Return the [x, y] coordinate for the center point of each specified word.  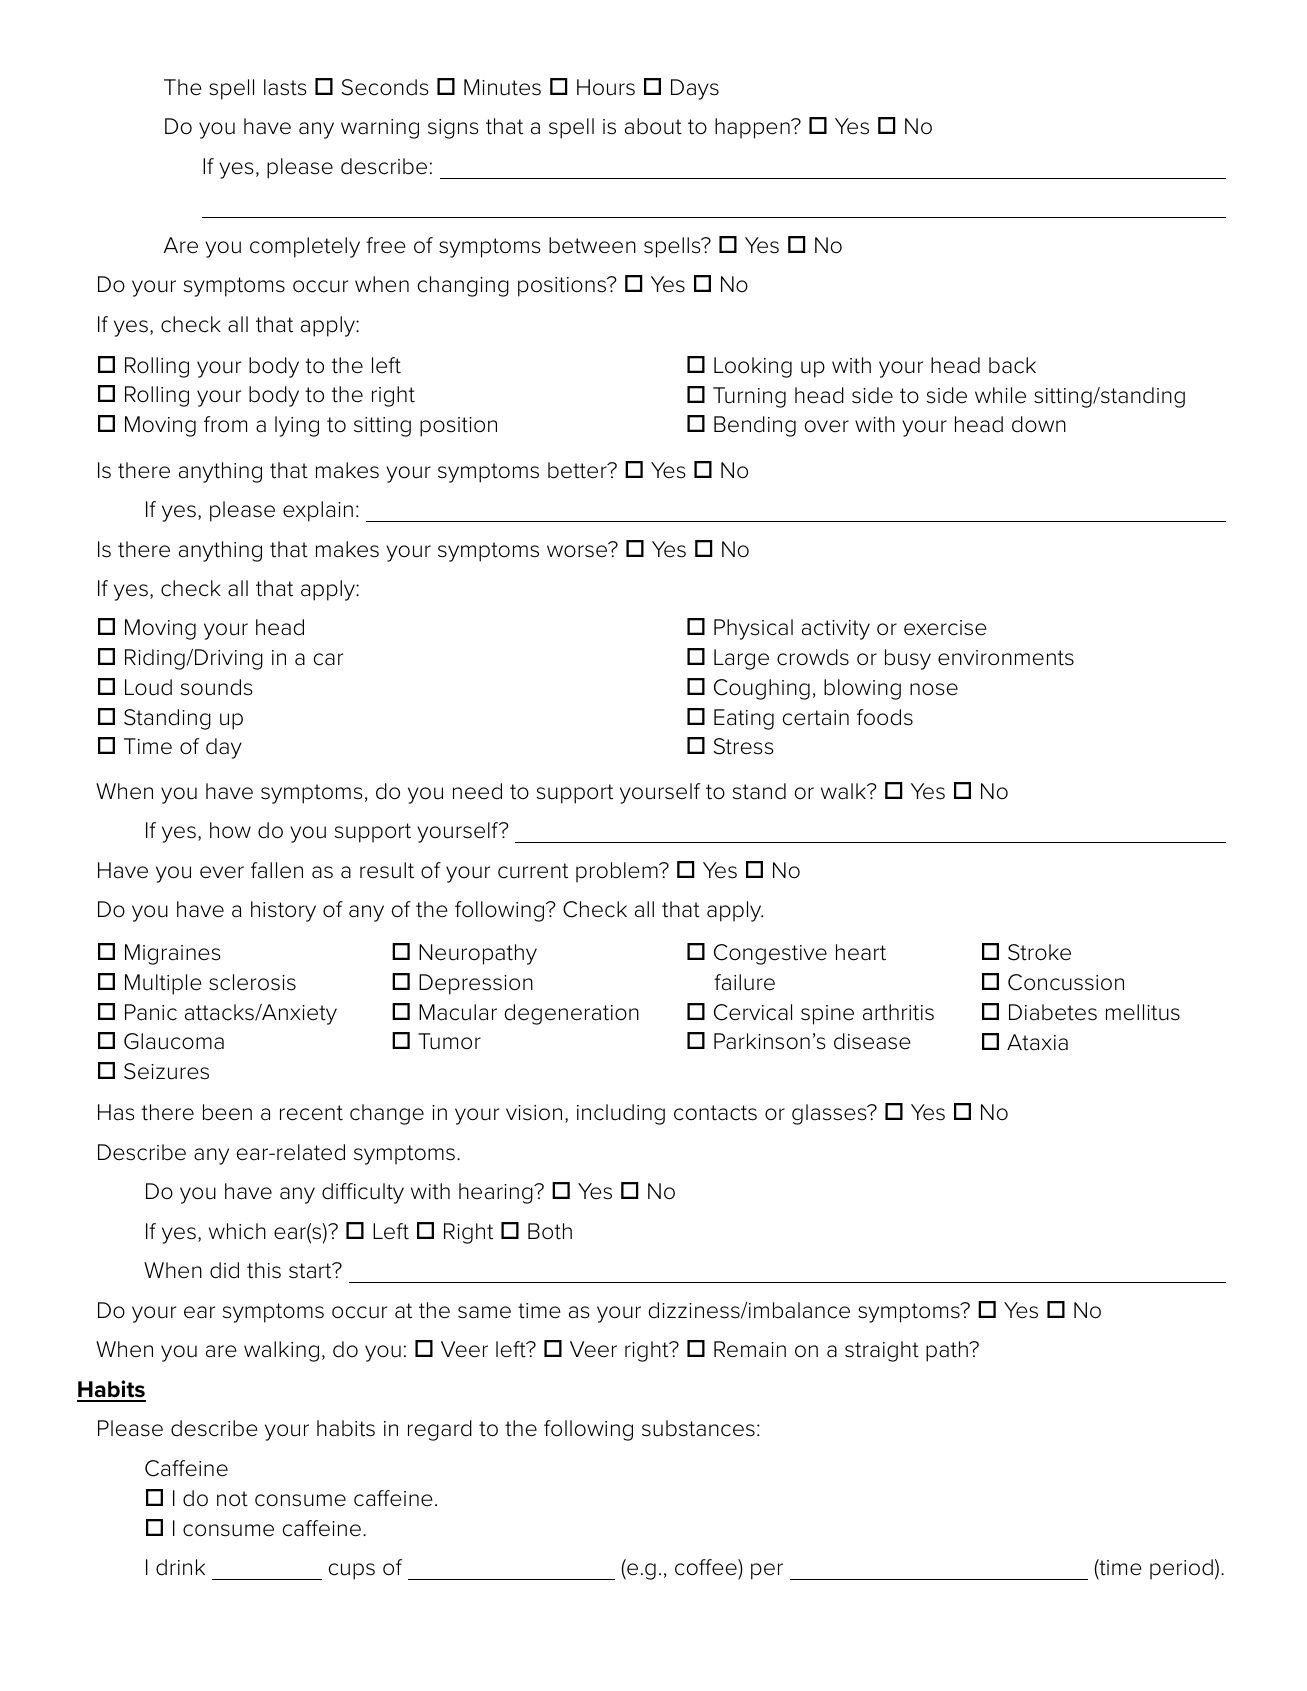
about [653, 126]
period [1181, 1569]
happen [753, 128]
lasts [285, 87]
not [232, 1499]
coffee [707, 1567]
